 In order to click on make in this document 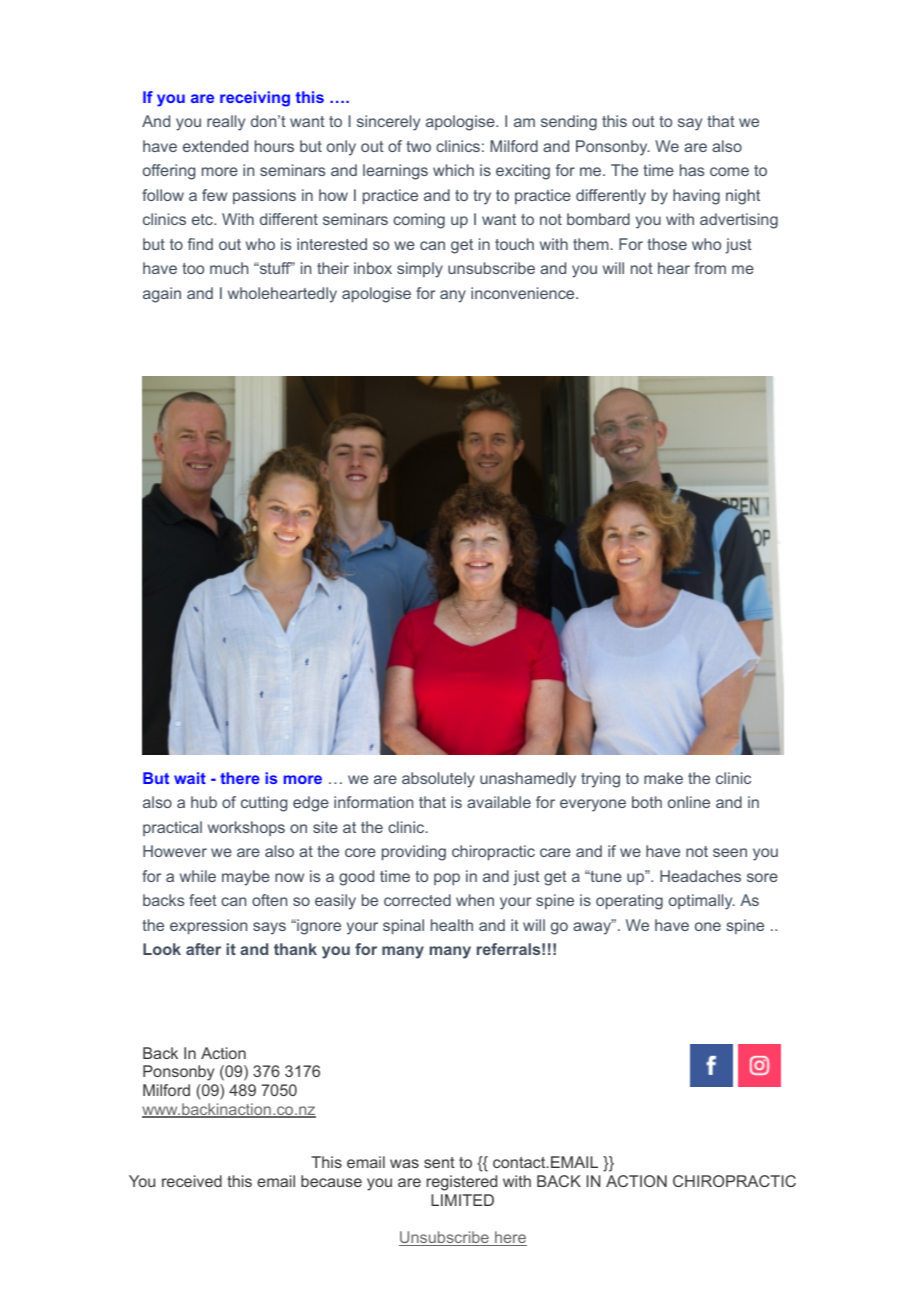, I will do `click(663, 778)`.
